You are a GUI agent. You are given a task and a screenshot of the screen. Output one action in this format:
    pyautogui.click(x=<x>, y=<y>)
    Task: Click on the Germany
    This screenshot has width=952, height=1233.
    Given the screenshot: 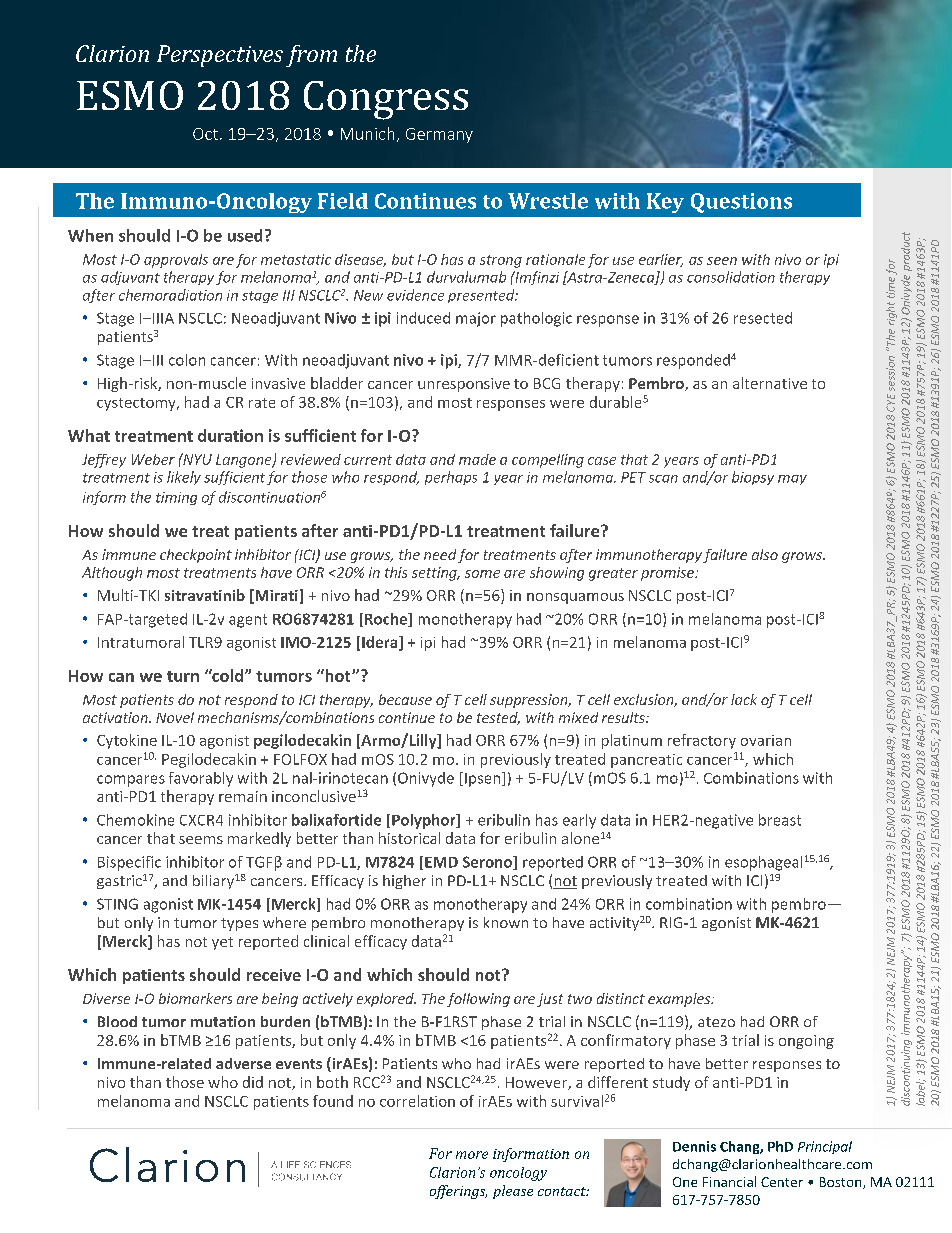 What is the action you would take?
    pyautogui.click(x=439, y=135)
